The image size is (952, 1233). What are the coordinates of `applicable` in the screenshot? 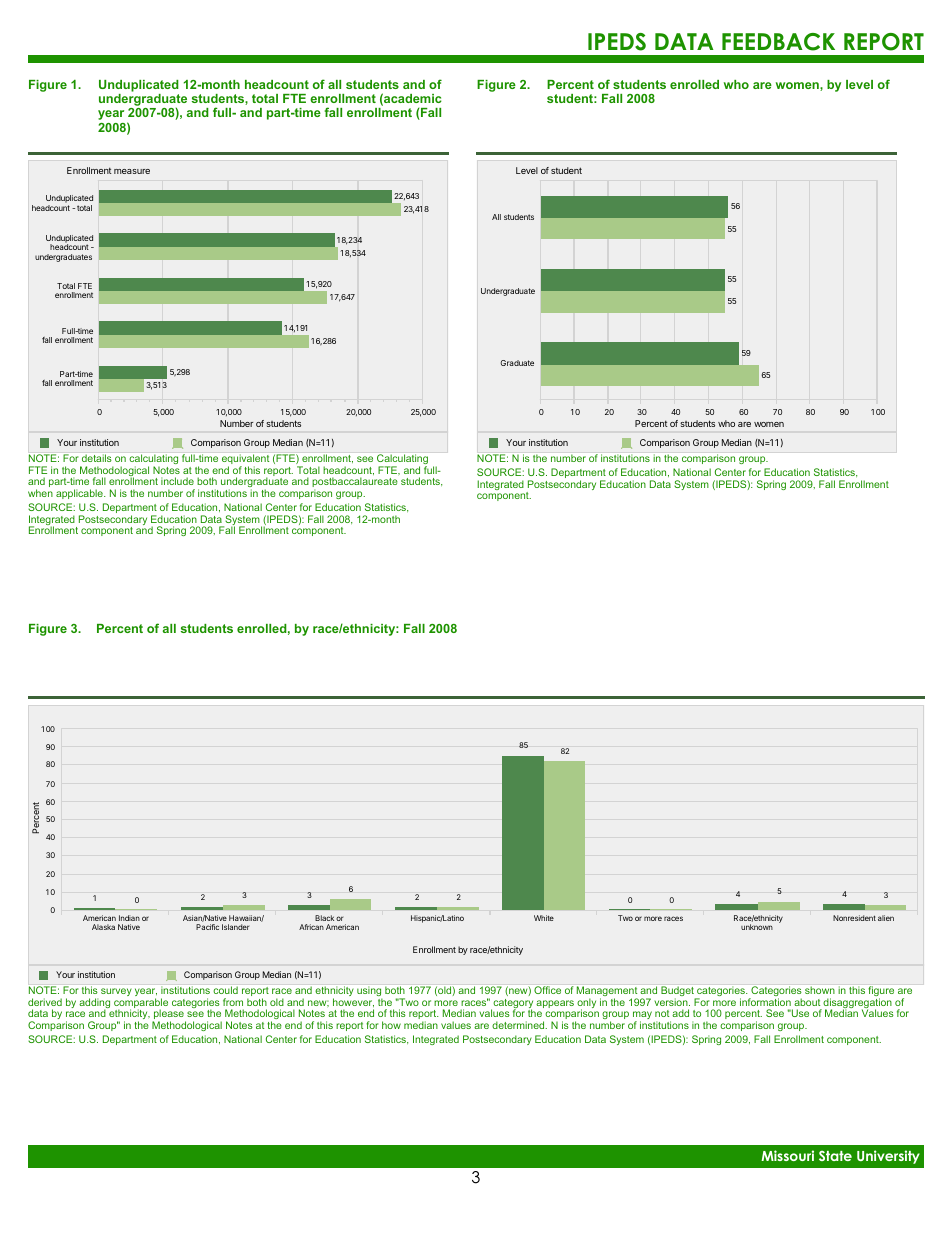 It's located at (80, 494).
